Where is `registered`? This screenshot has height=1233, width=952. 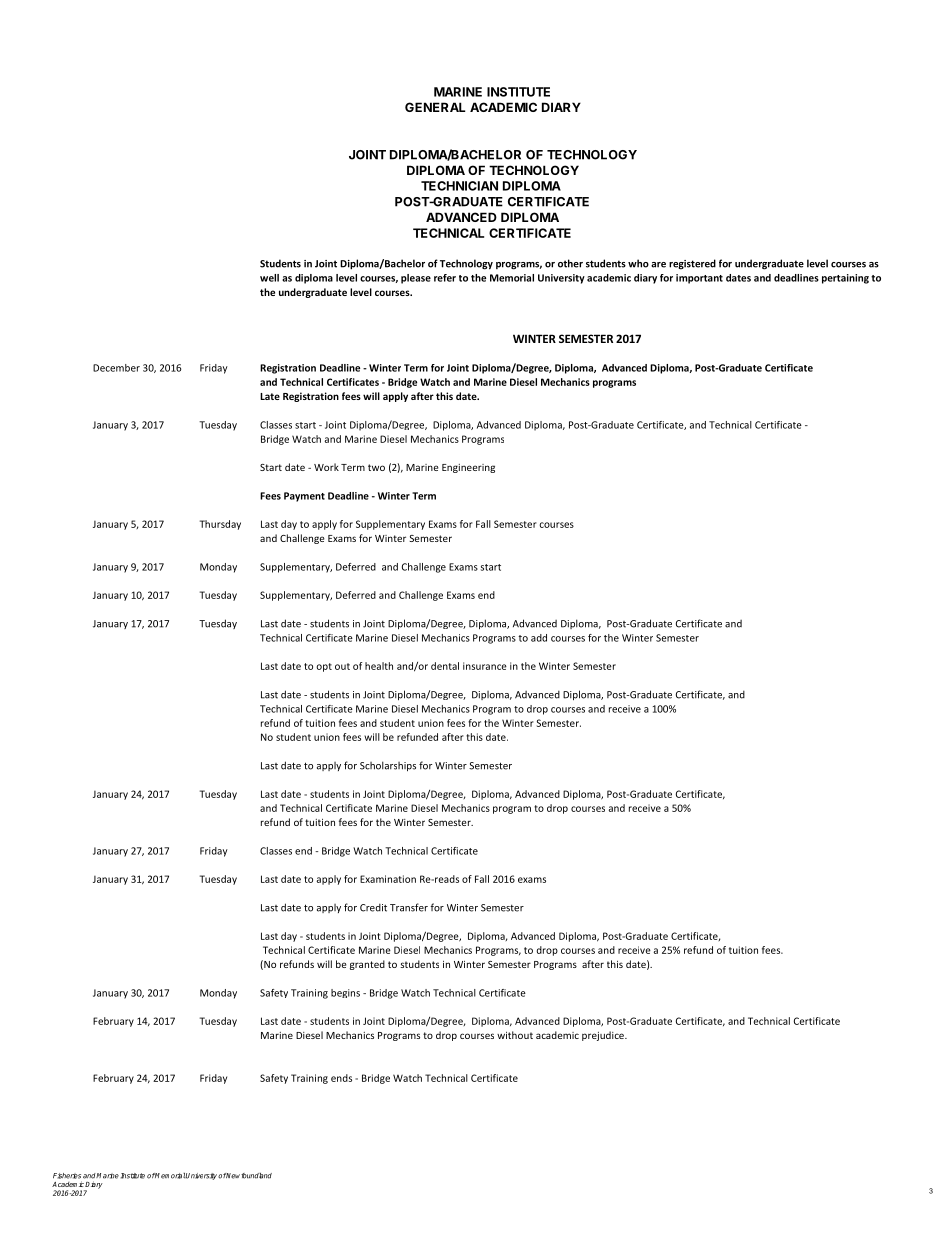 registered is located at coordinates (692, 264).
